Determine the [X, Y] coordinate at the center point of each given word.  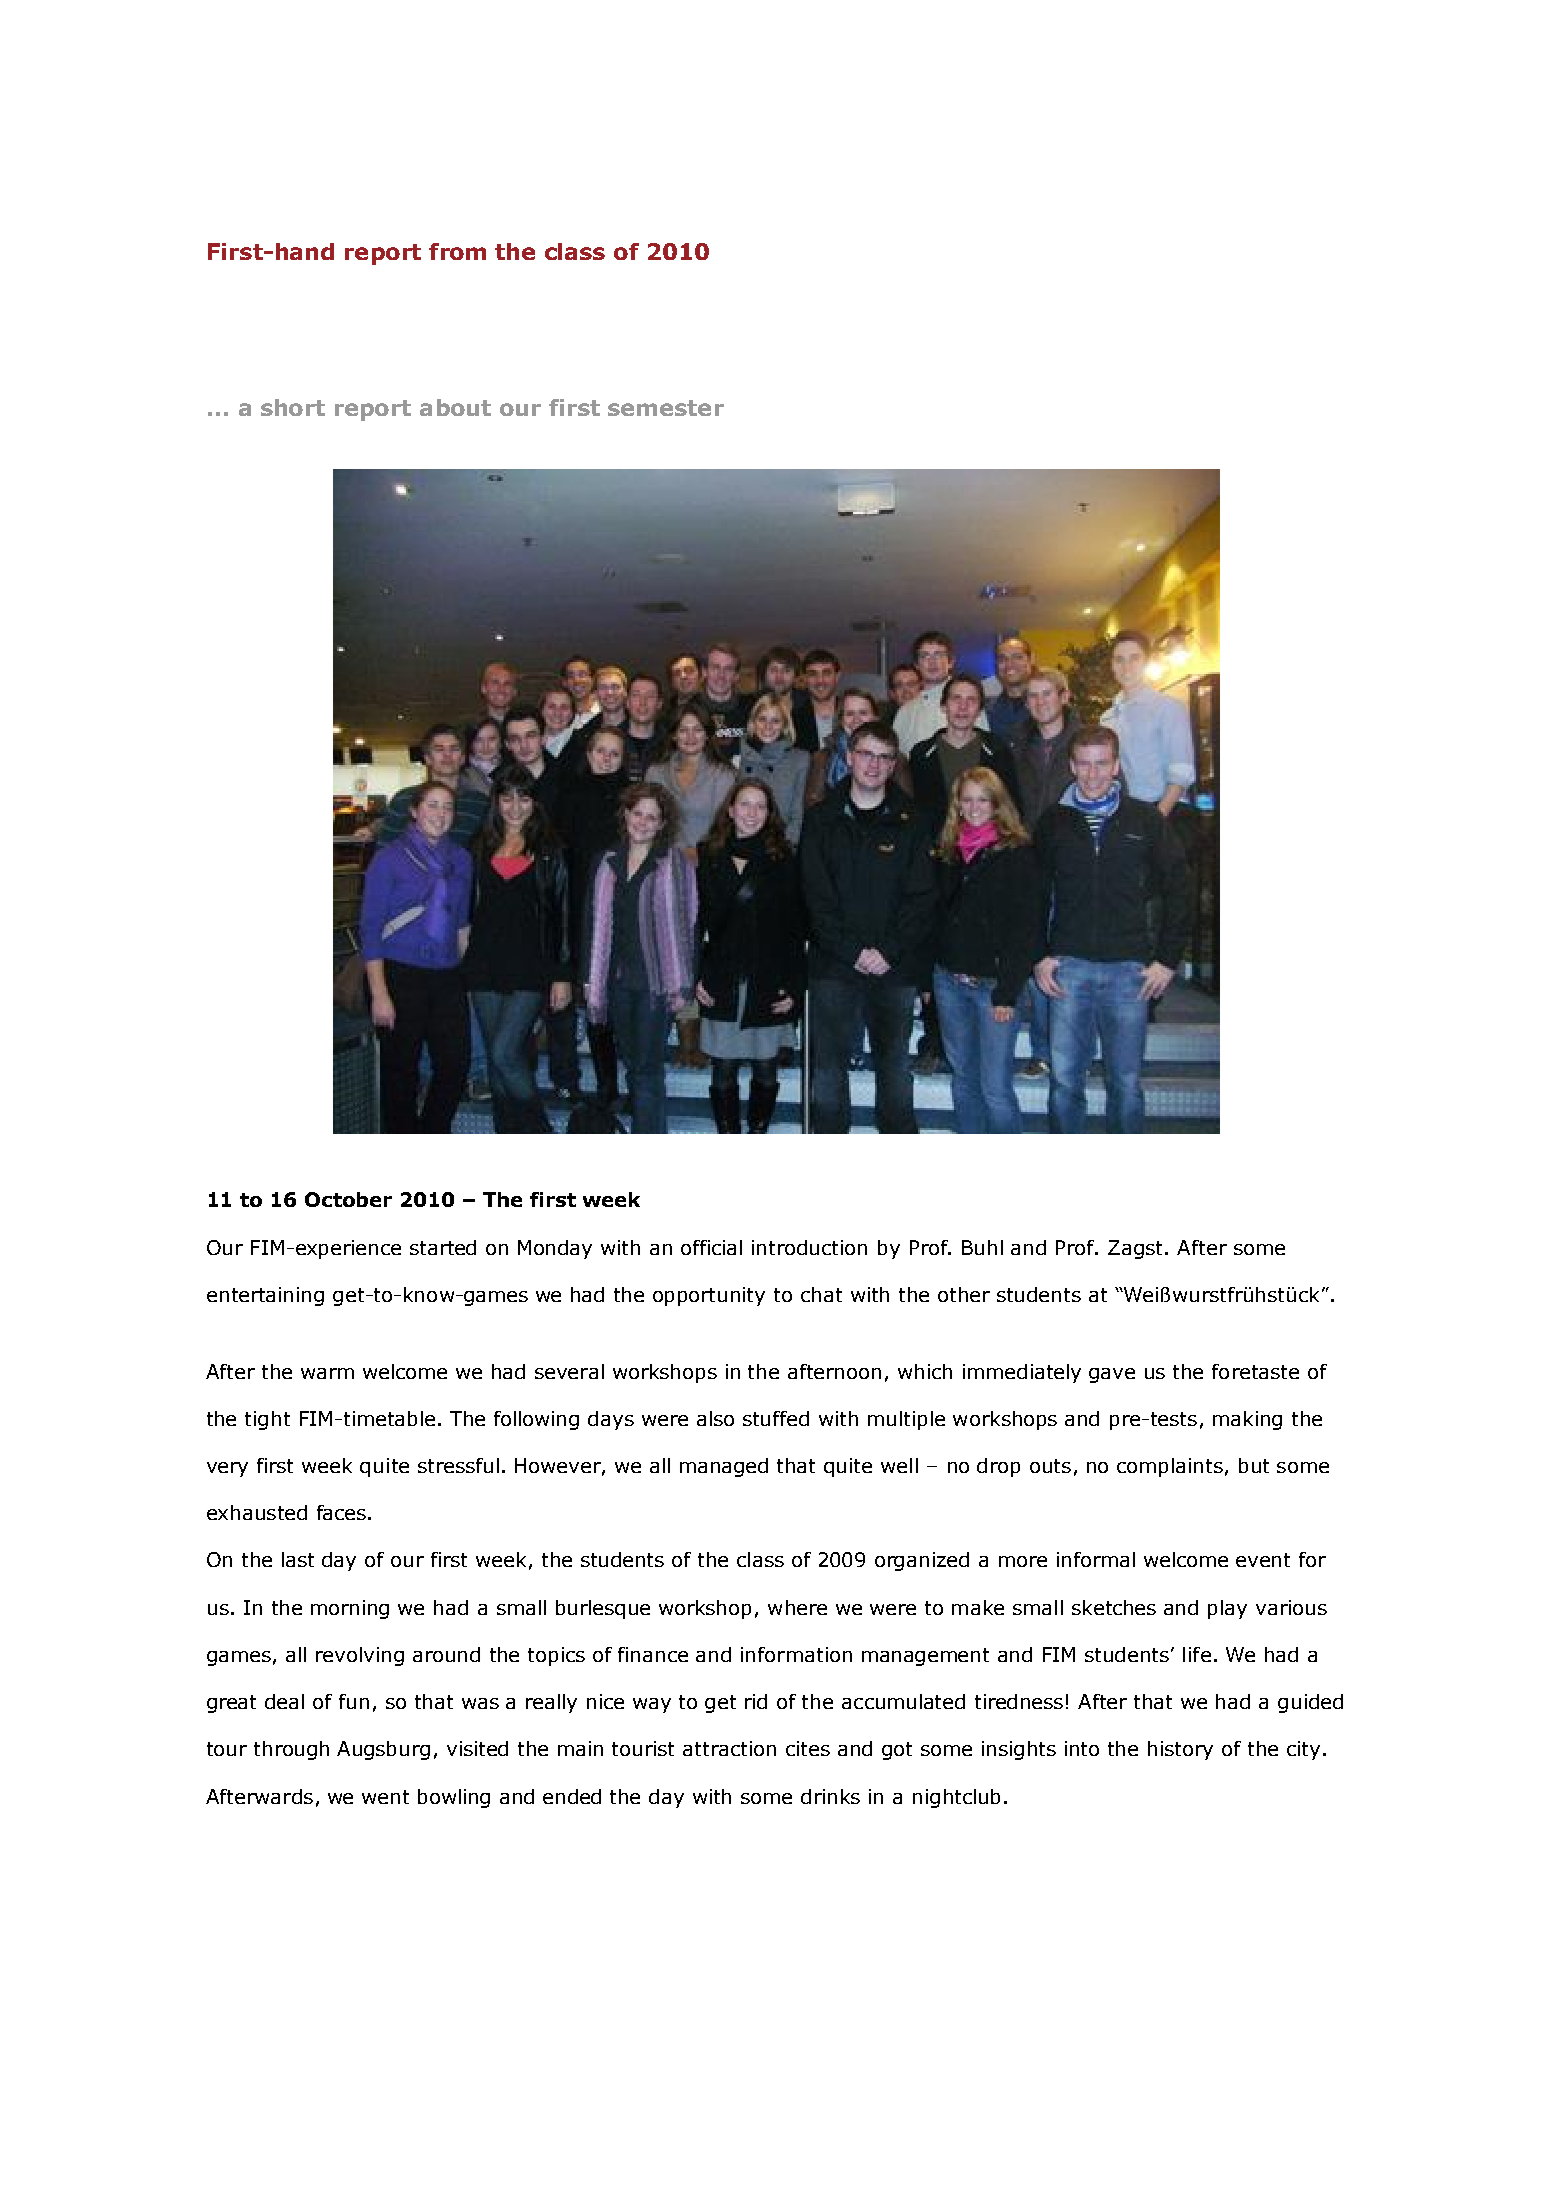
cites [808, 1748]
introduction [809, 1247]
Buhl [982, 1247]
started [443, 1247]
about [455, 407]
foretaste [1255, 1371]
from [457, 251]
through [291, 1750]
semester [666, 408]
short [293, 407]
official [711, 1247]
